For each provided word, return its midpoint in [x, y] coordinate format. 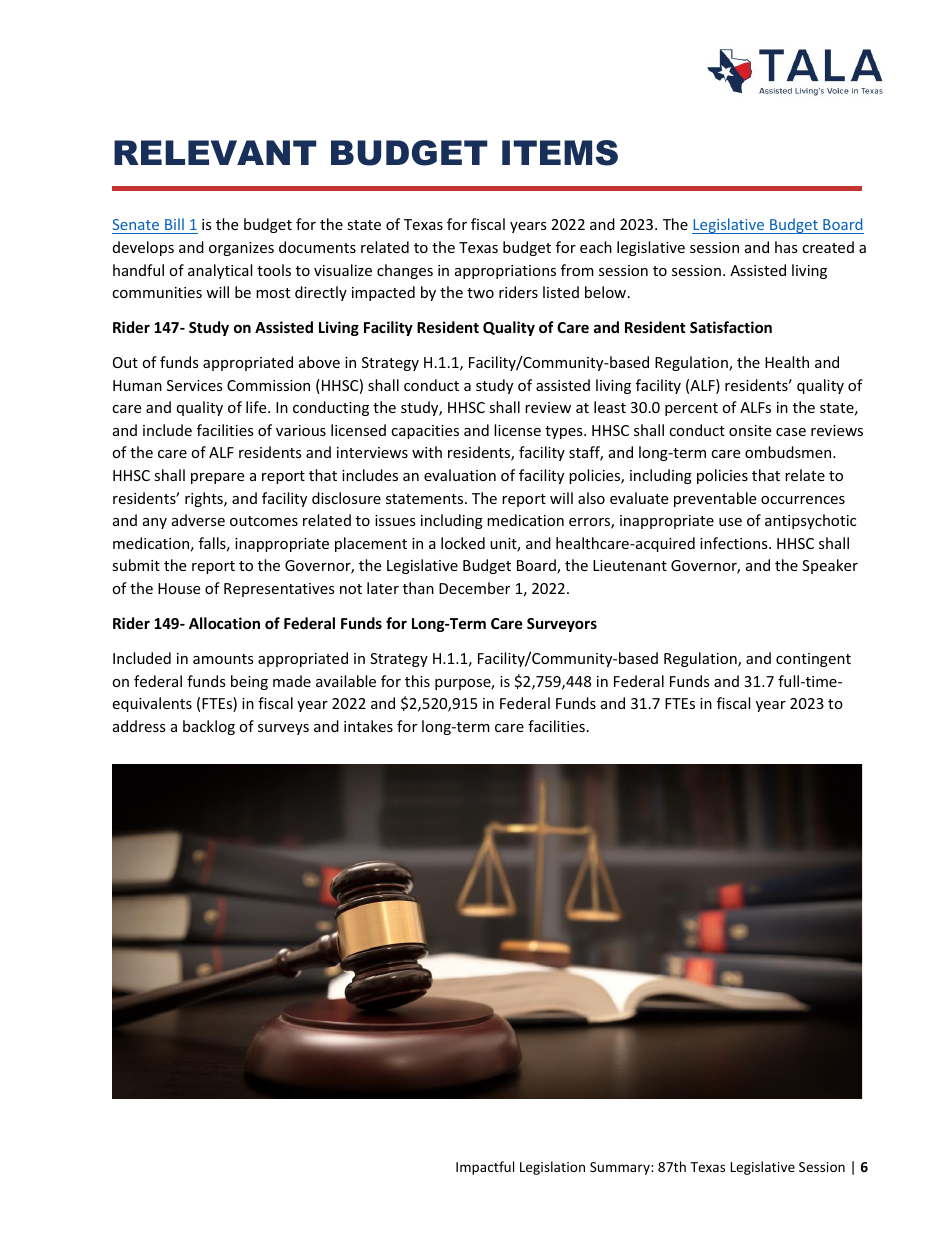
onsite [750, 430]
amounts [223, 659]
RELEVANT [215, 152]
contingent [813, 660]
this [417, 681]
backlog [209, 727]
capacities [425, 432]
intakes [368, 726]
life [257, 407]
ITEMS [560, 153]
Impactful [485, 1168]
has [786, 247]
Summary [621, 1168]
